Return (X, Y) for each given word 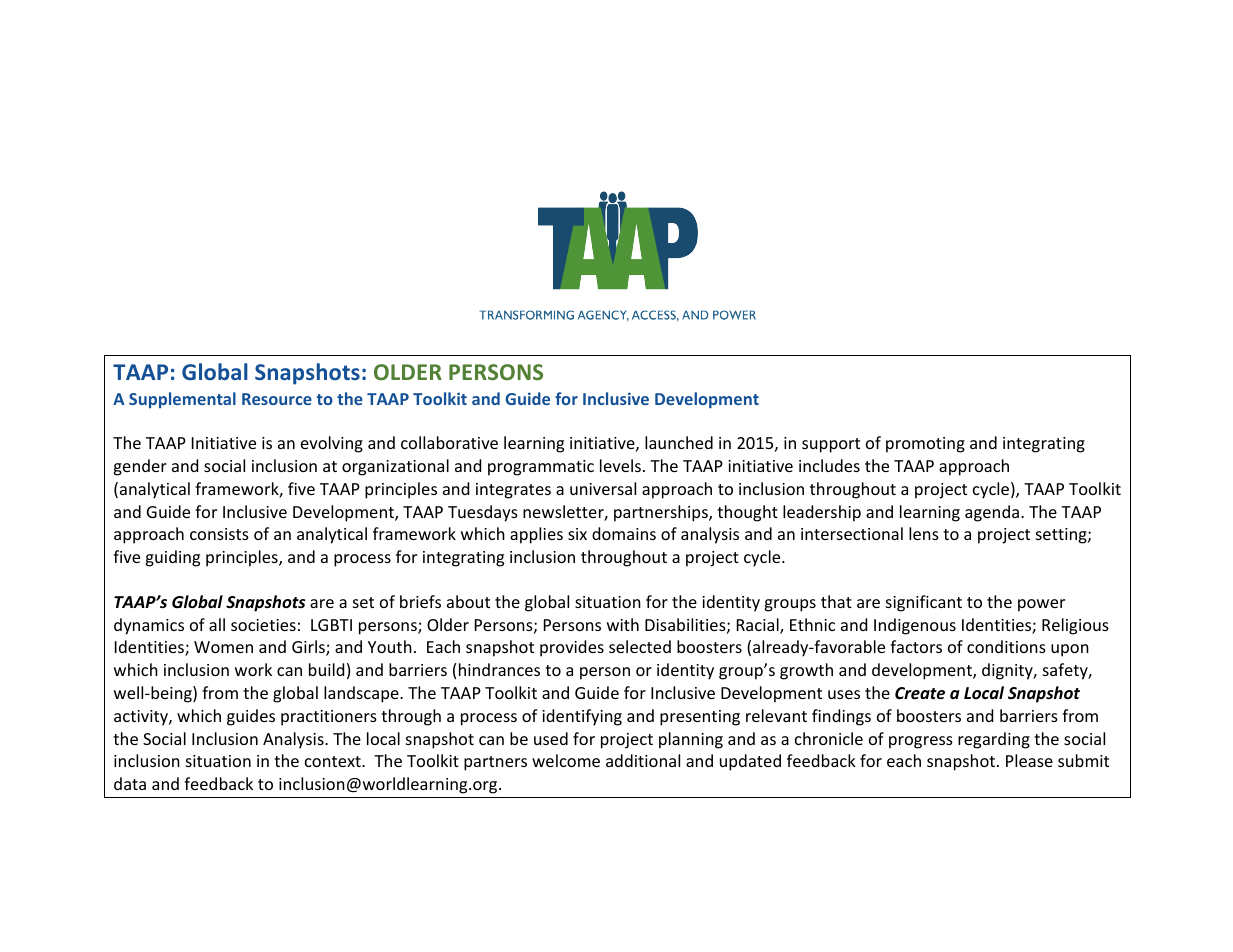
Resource (277, 399)
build (326, 669)
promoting (925, 445)
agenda (992, 513)
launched (679, 442)
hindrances (499, 669)
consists (219, 534)
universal (603, 488)
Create (920, 693)
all (217, 624)
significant (924, 603)
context (334, 761)
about (468, 601)
